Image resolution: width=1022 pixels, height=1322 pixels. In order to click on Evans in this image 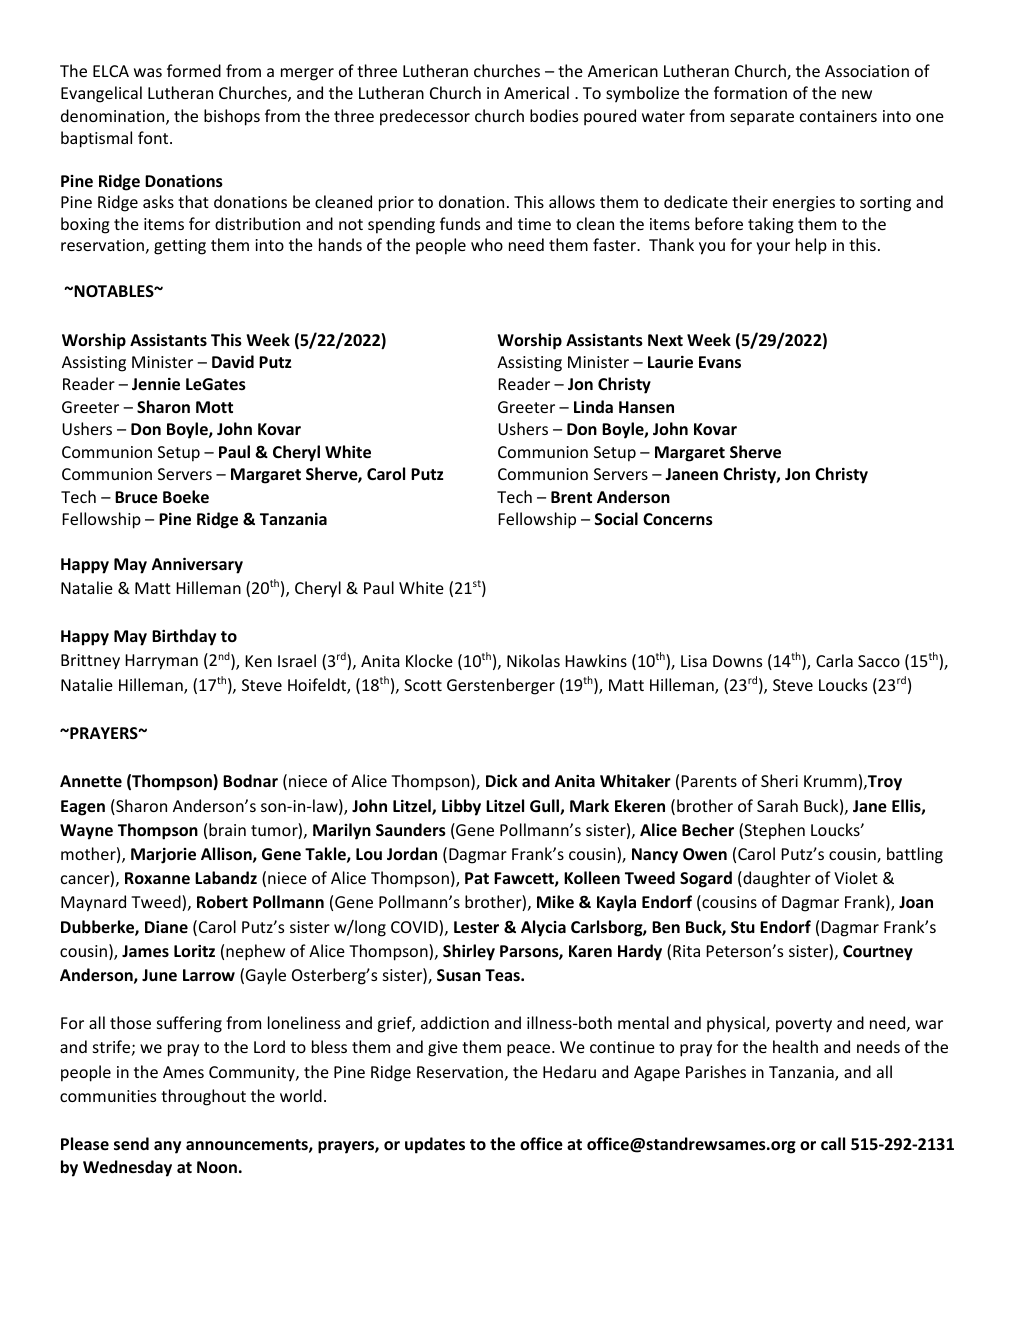, I will do `click(720, 362)`.
